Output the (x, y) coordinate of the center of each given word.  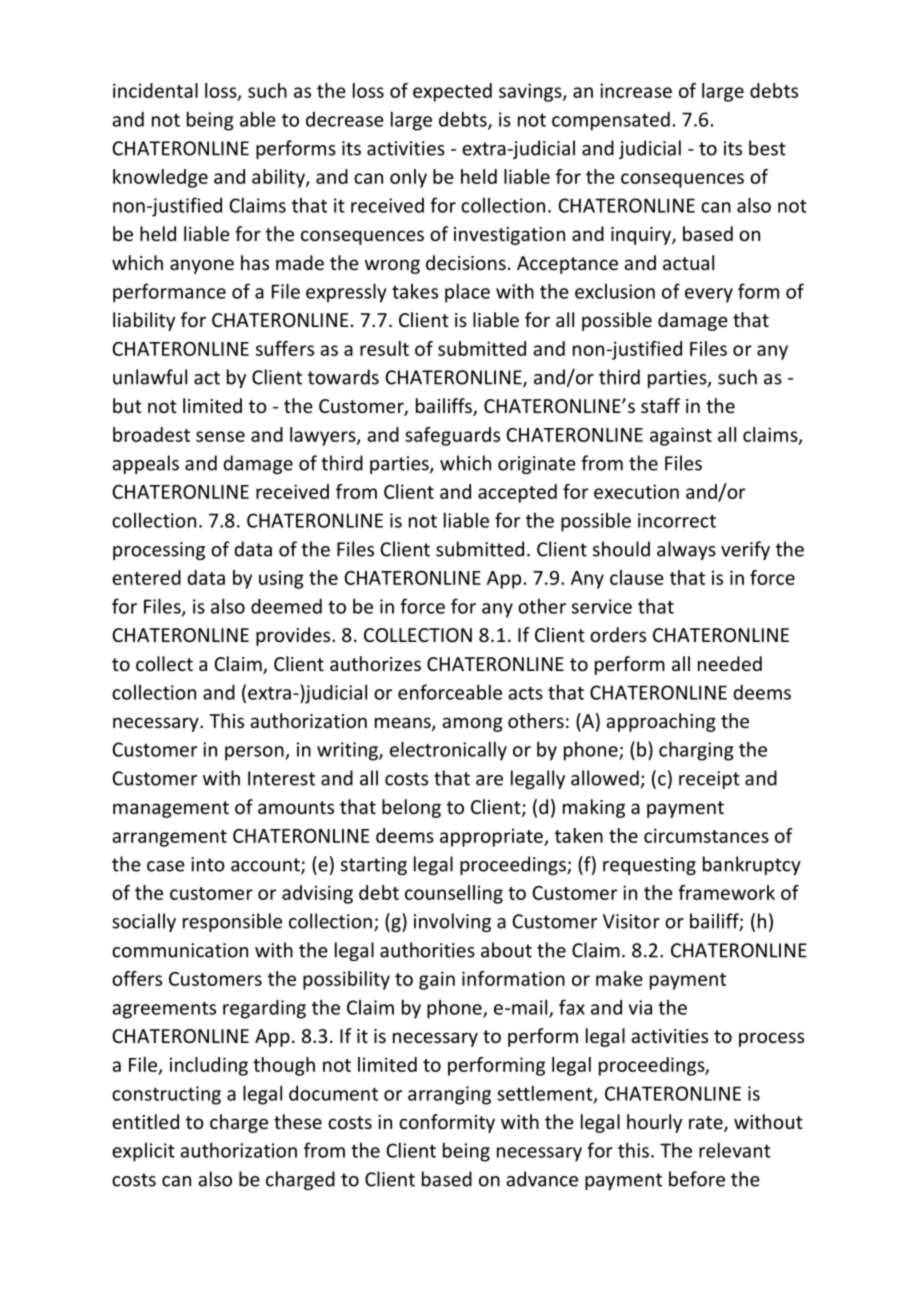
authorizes (375, 663)
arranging (449, 1095)
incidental (155, 90)
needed (730, 663)
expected (452, 92)
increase (636, 90)
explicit (143, 1152)
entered (146, 577)
